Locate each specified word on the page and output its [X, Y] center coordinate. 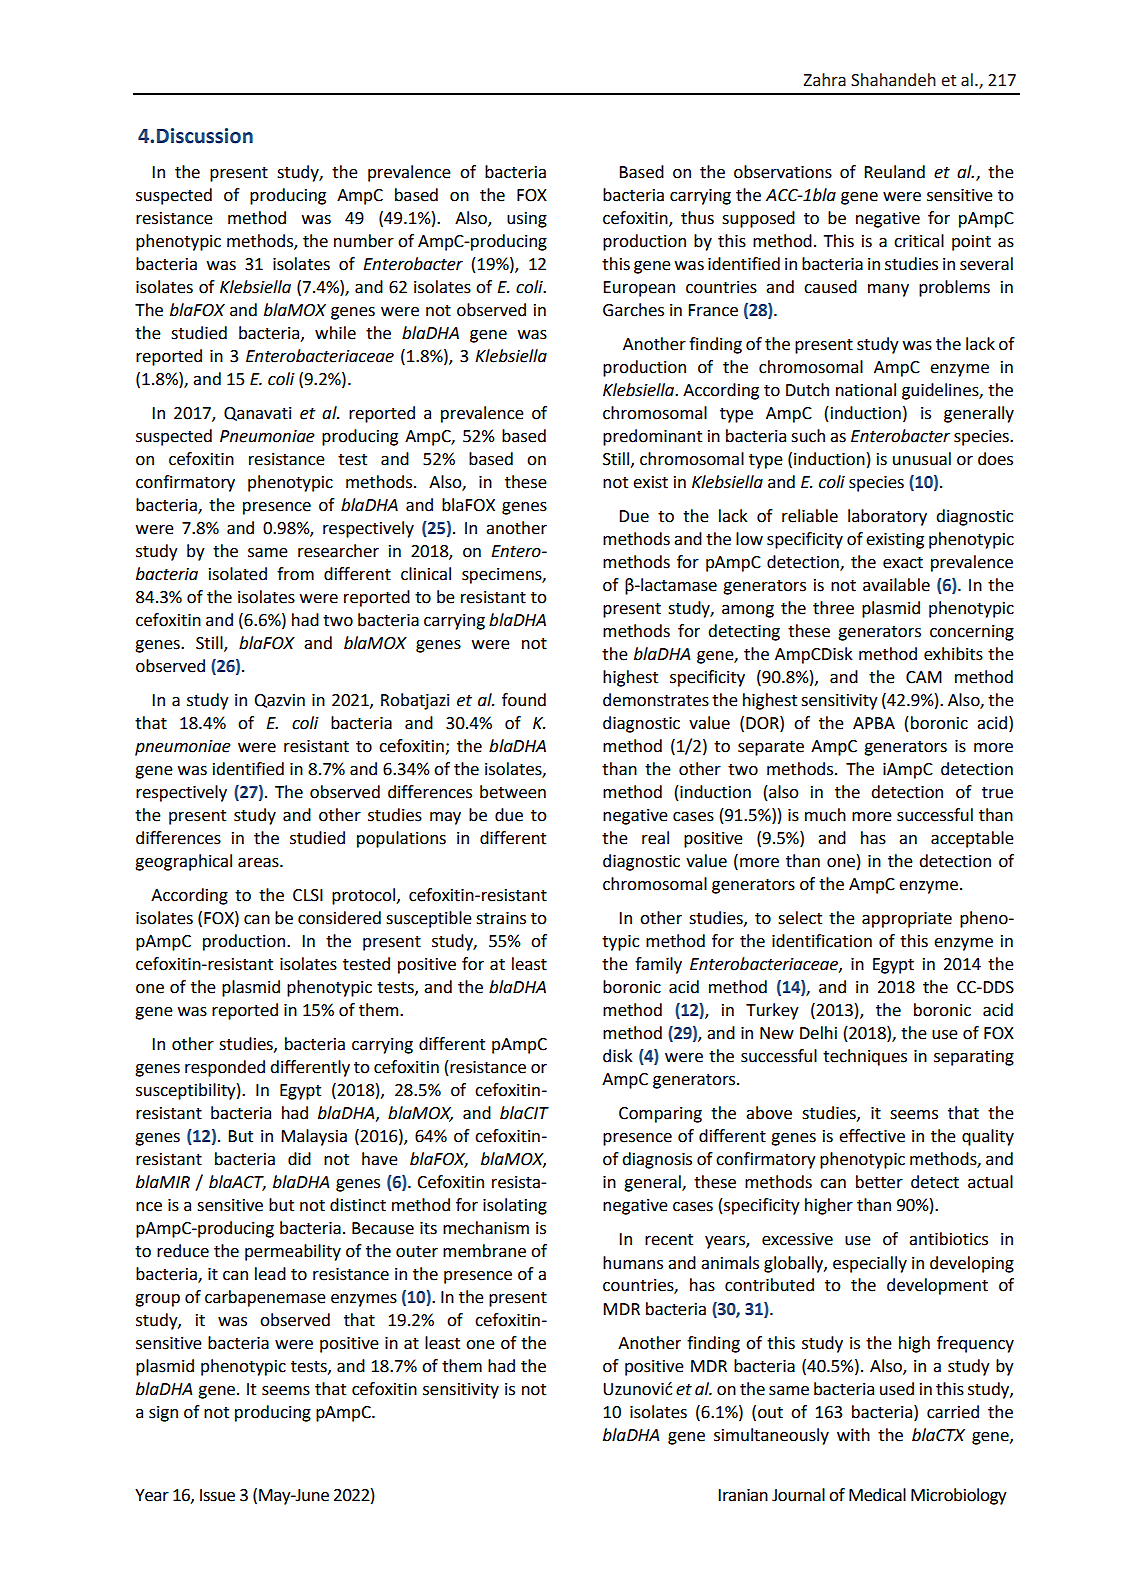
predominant [652, 437]
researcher [338, 551]
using [527, 220]
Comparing [660, 1115]
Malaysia [314, 1137]
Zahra [825, 80]
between [513, 792]
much [825, 815]
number [364, 241]
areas [259, 863]
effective [872, 1136]
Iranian [743, 1495]
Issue [217, 1495]
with [853, 1435]
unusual [922, 459]
